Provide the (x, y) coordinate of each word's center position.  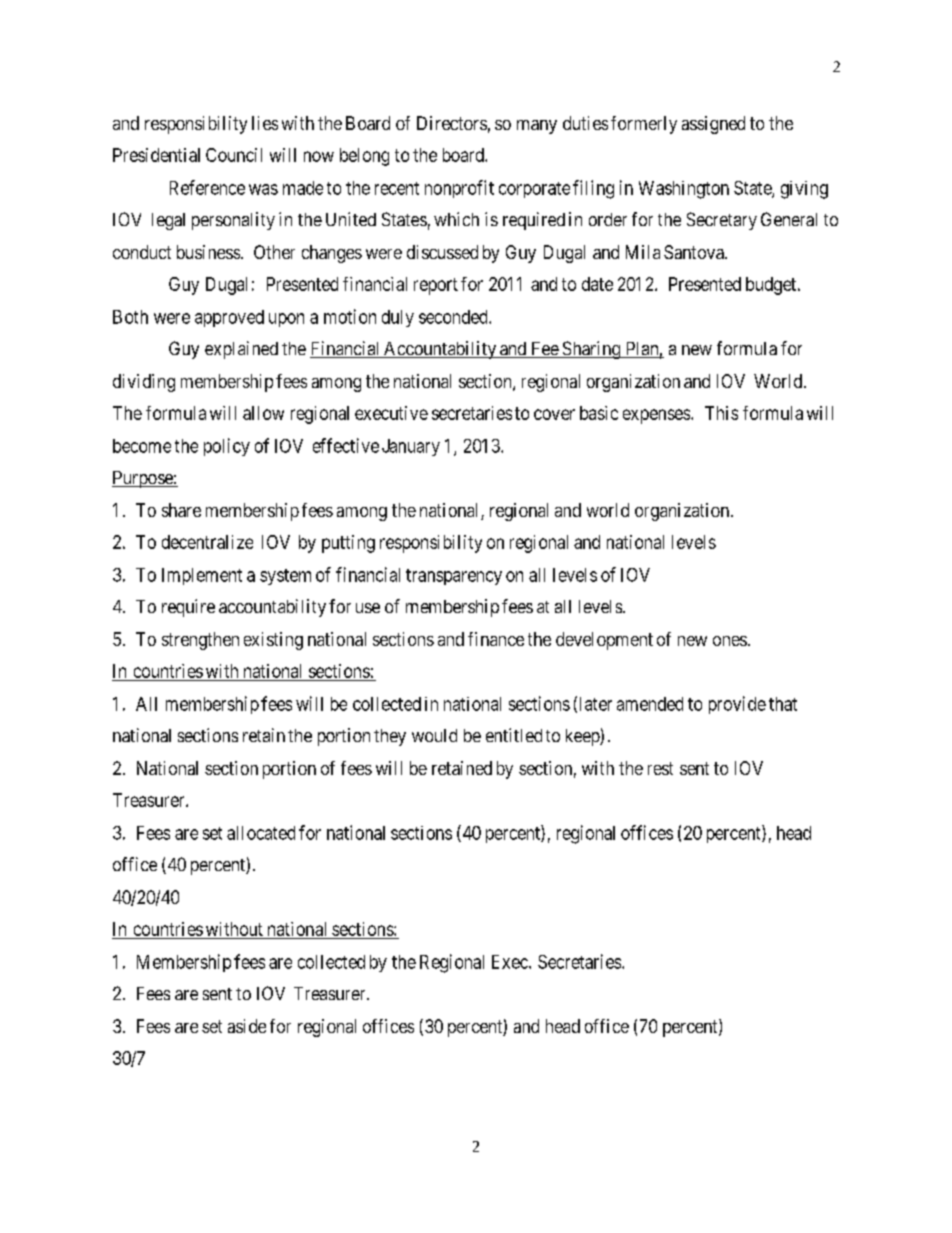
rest (660, 768)
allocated (261, 833)
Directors (452, 123)
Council (234, 155)
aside (247, 1026)
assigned (713, 125)
